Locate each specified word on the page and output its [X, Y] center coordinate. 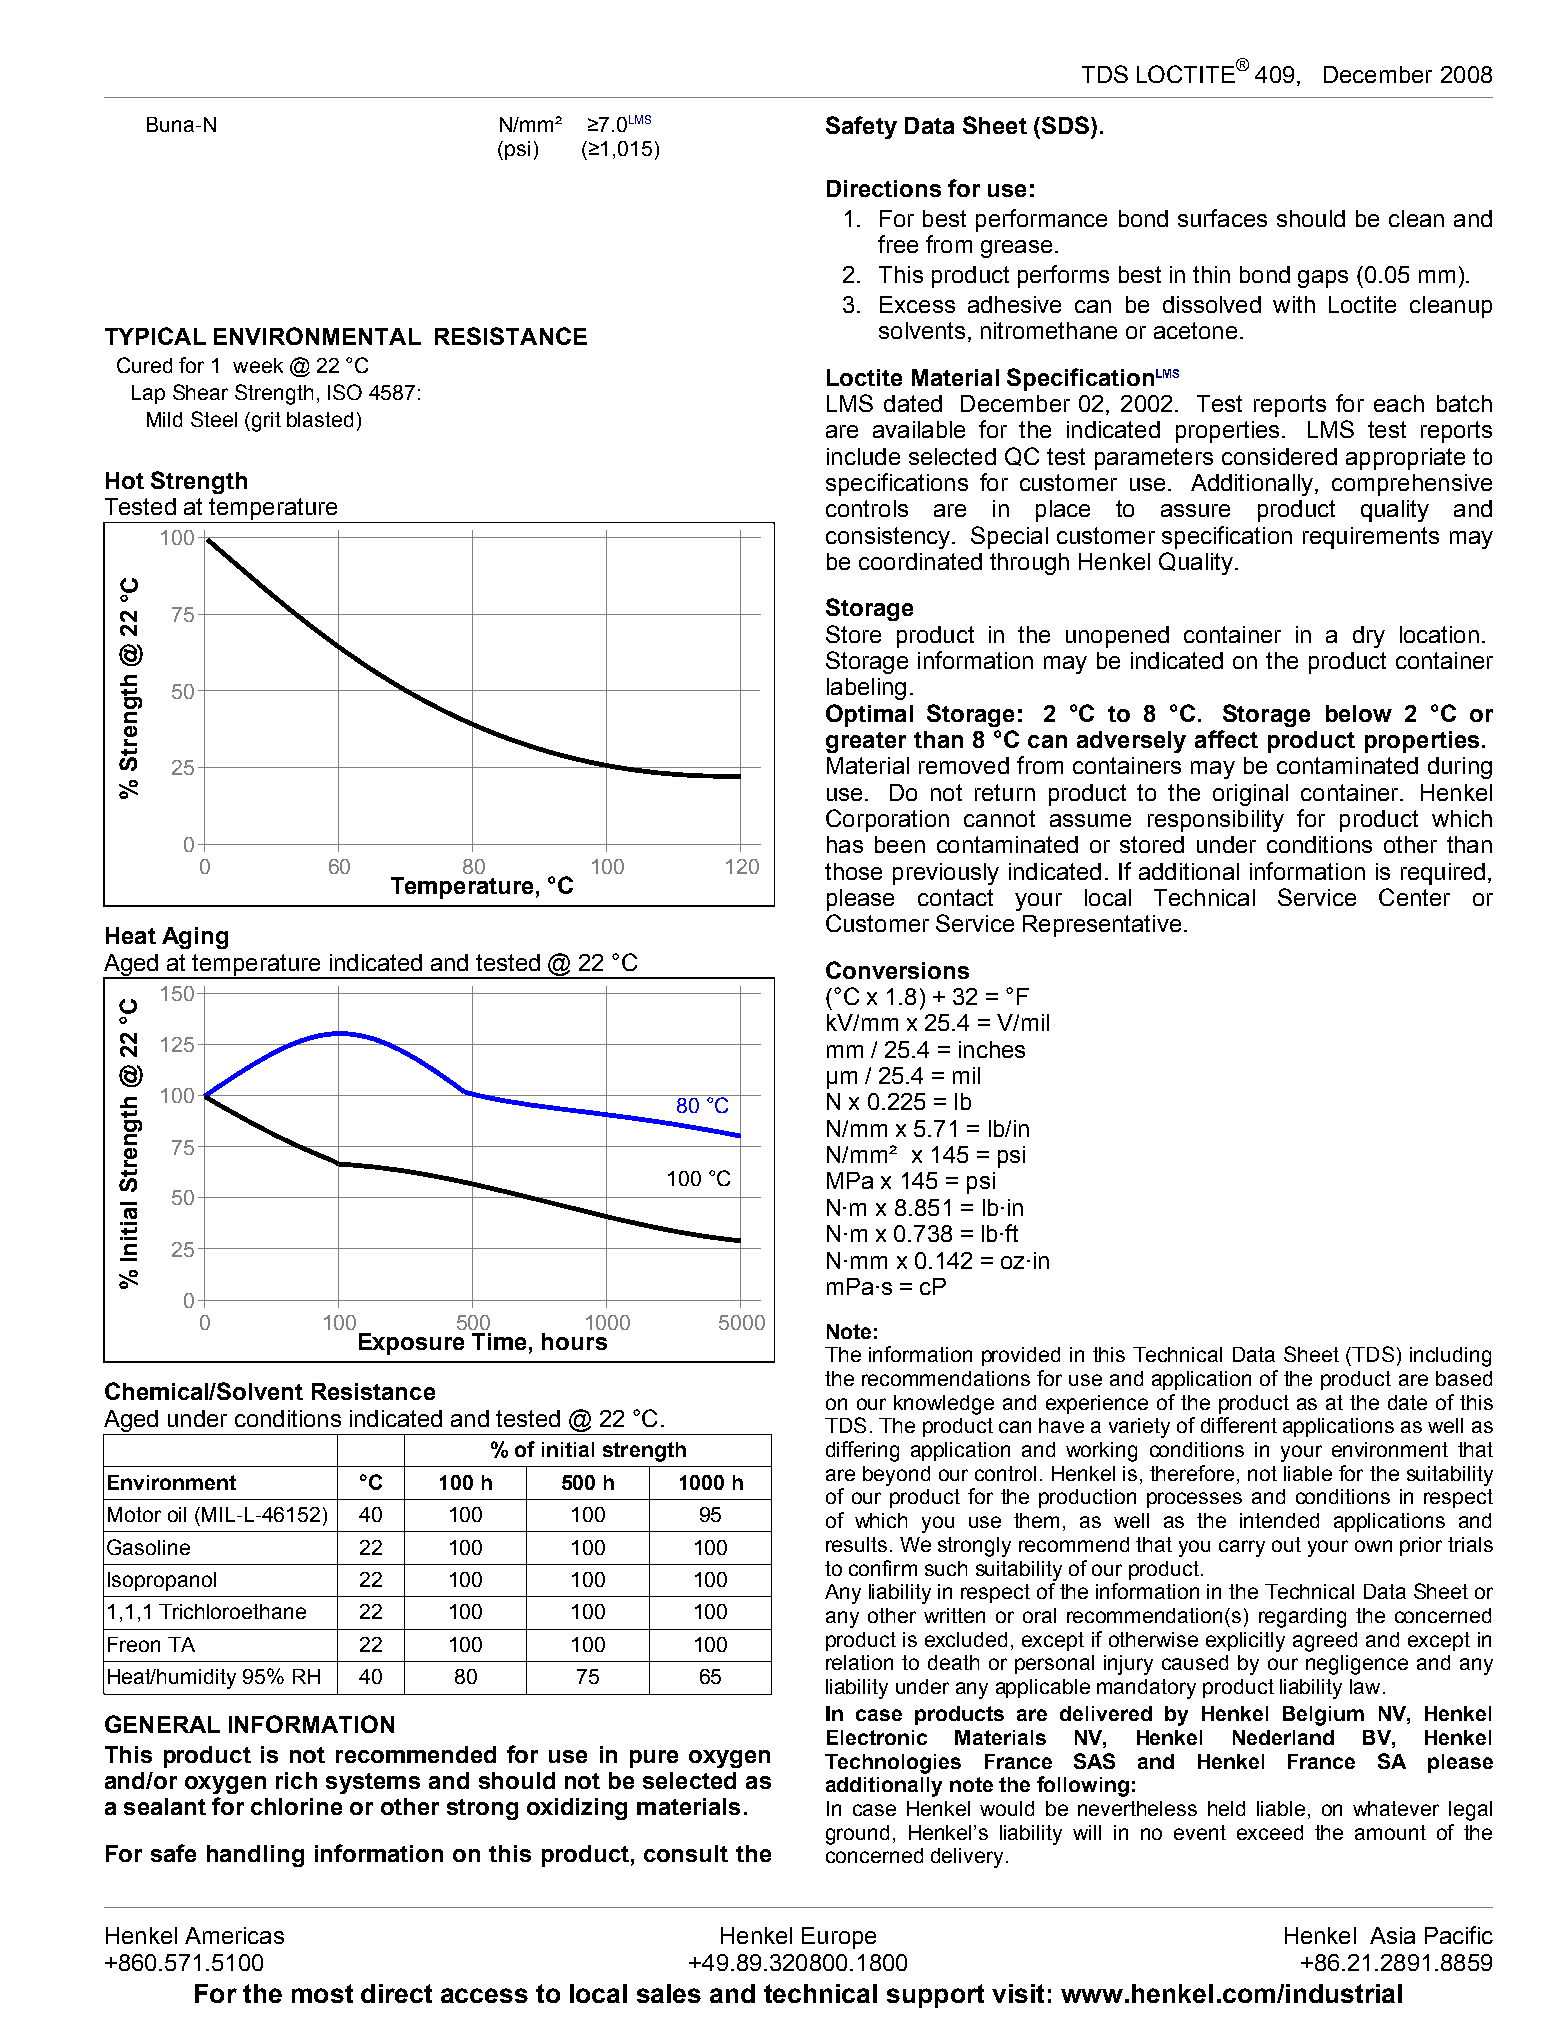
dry [1369, 637]
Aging [195, 938]
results [856, 1544]
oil [177, 1514]
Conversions [897, 970]
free [898, 244]
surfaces [1222, 218]
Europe [839, 1938]
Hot [125, 480]
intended [1279, 1520]
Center [1414, 897]
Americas [234, 1935]
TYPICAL [155, 336]
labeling [866, 689]
